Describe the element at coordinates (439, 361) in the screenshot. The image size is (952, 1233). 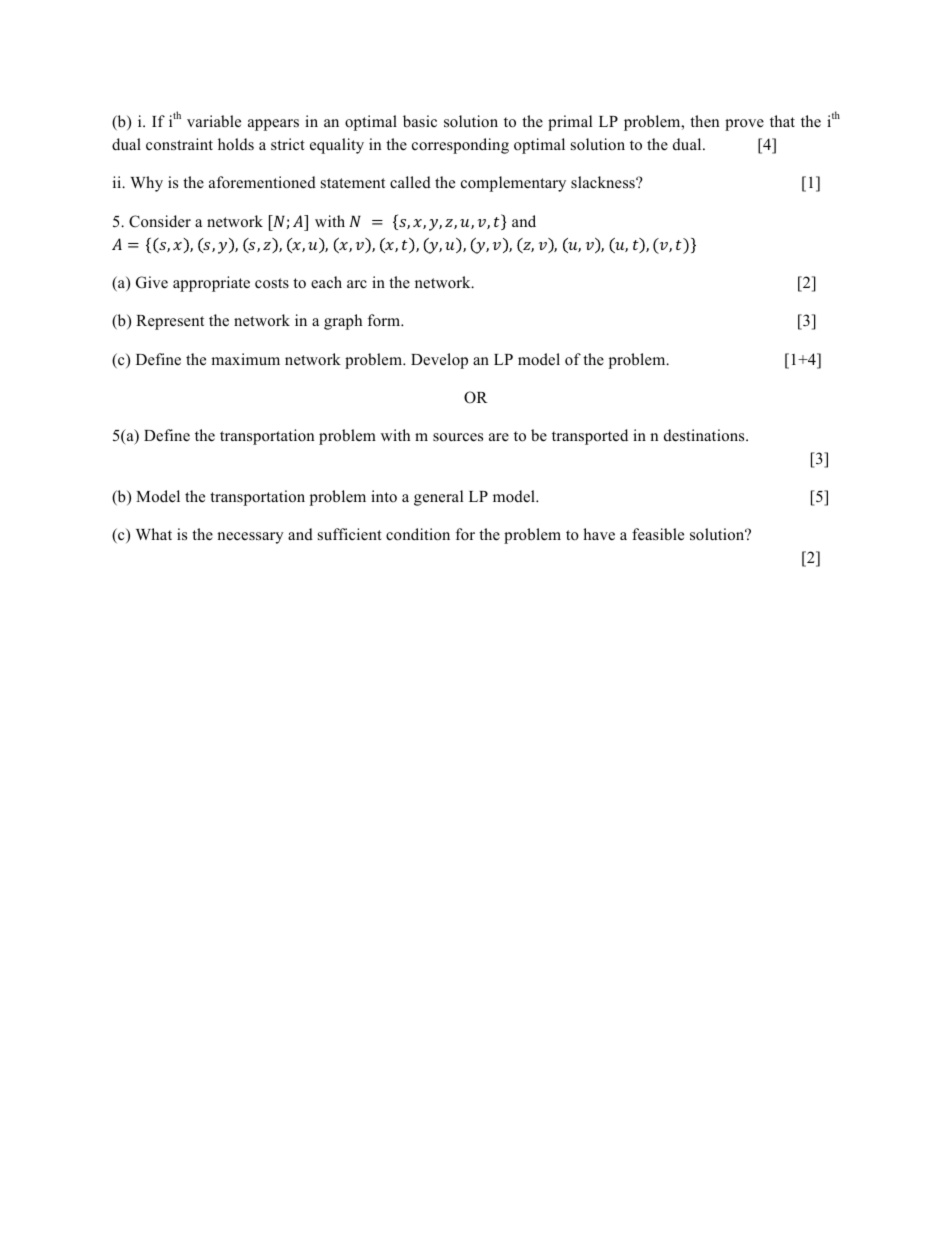
I see `Develop` at that location.
